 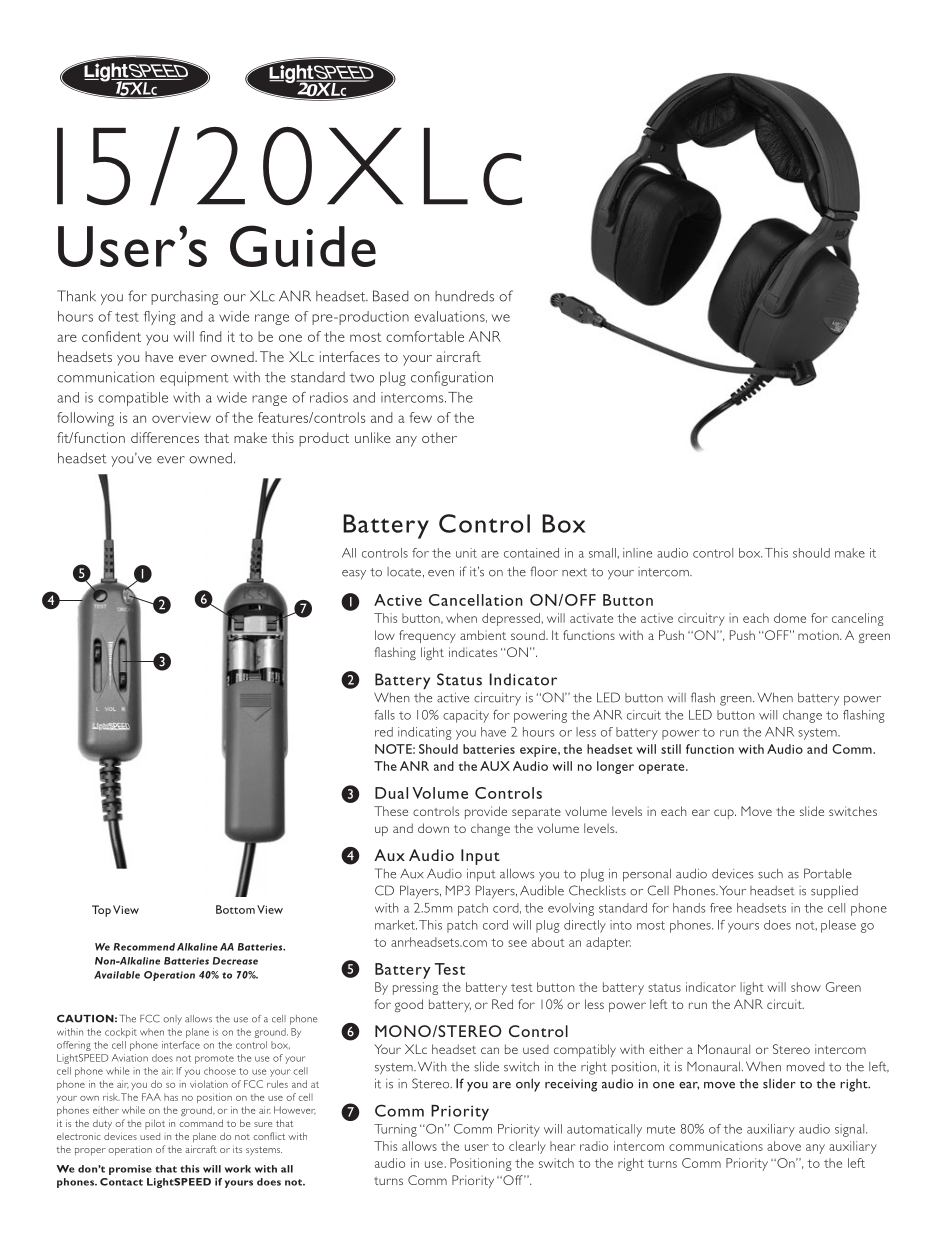 I want to click on promise, so click(x=130, y=1170).
